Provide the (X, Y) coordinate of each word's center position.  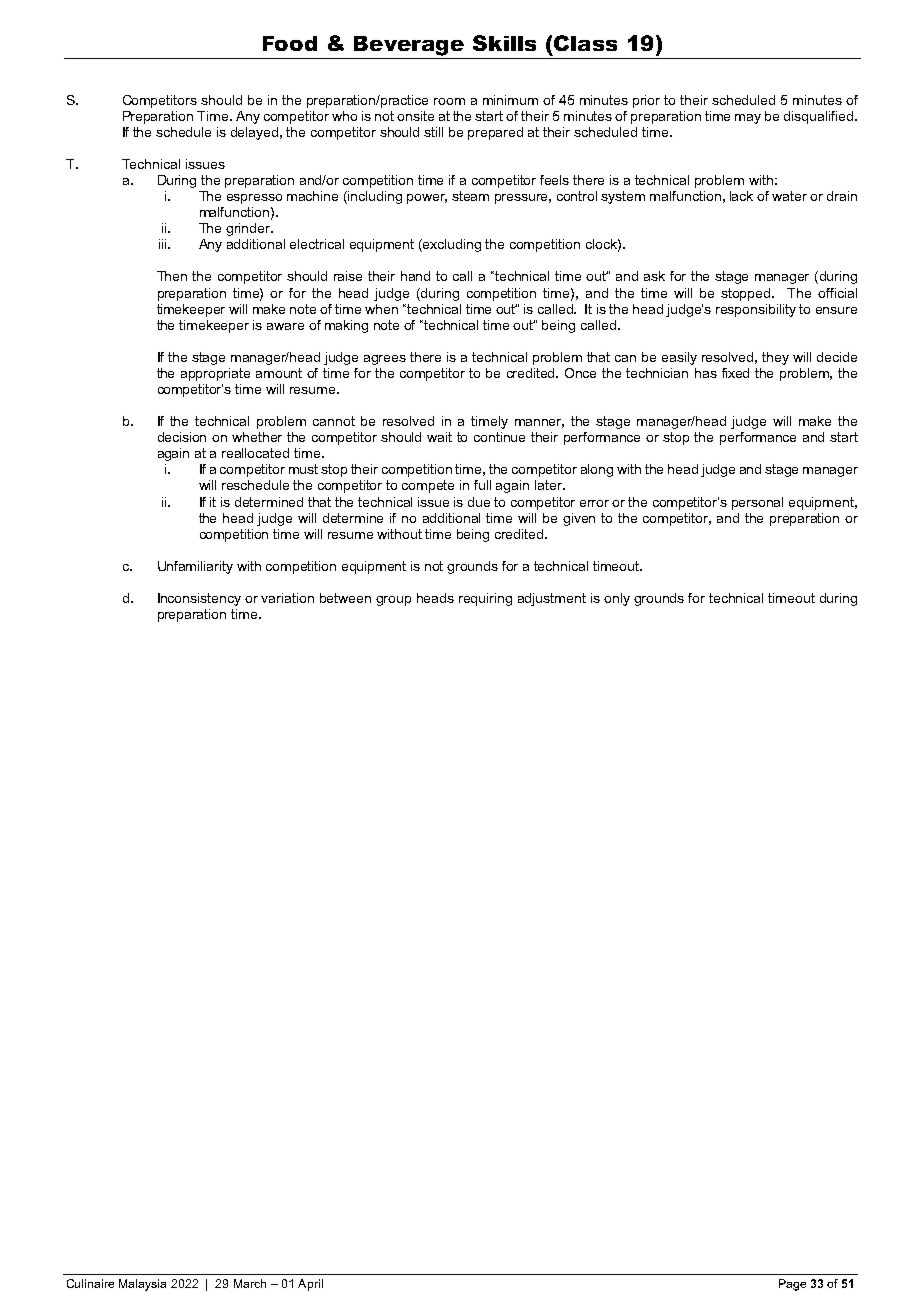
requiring (485, 599)
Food (290, 43)
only (617, 599)
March (250, 1283)
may (748, 119)
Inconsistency (199, 599)
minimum (510, 100)
